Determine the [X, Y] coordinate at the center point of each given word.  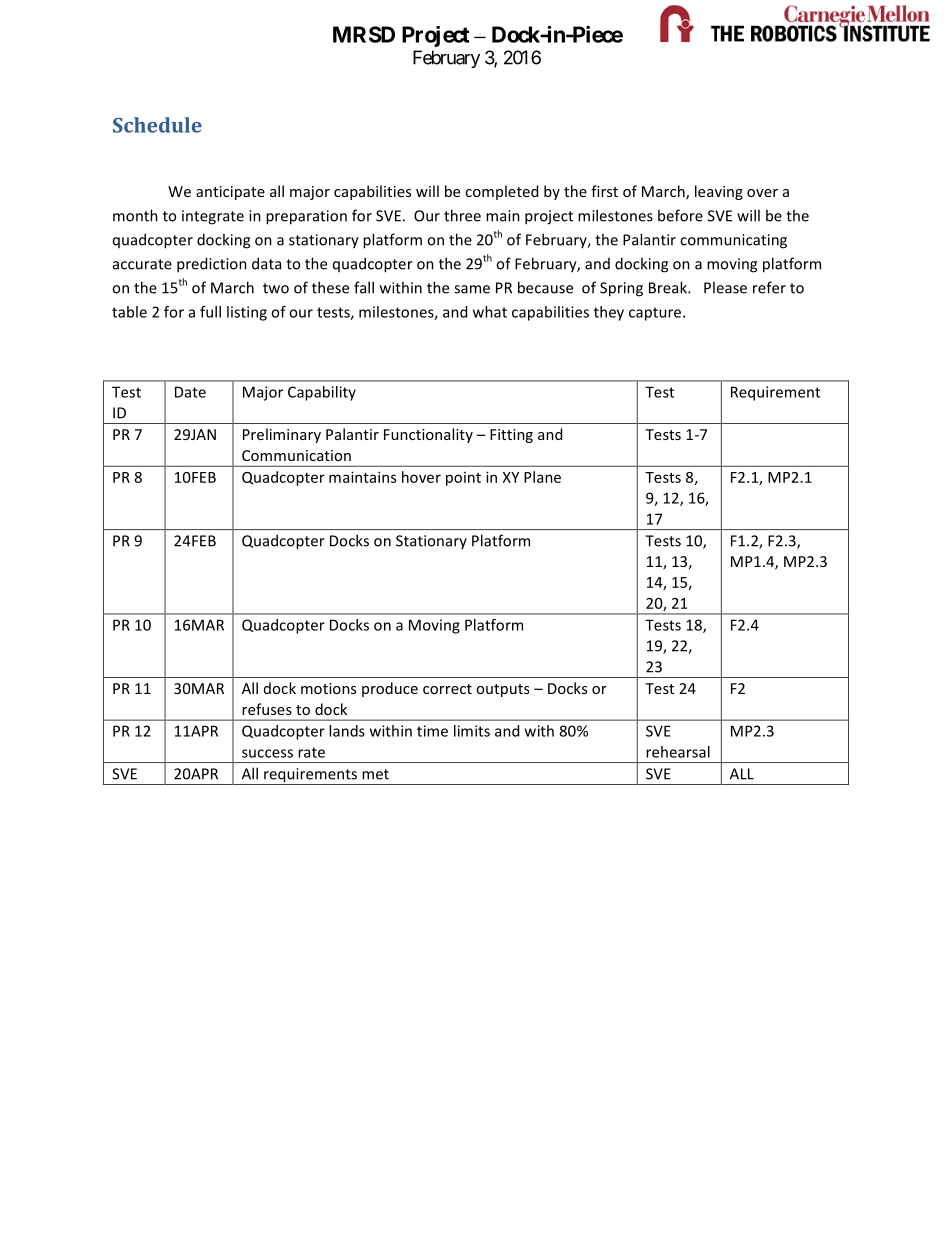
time [432, 731]
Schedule [157, 125]
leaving [719, 192]
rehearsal [678, 752]
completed [501, 192]
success [267, 753]
